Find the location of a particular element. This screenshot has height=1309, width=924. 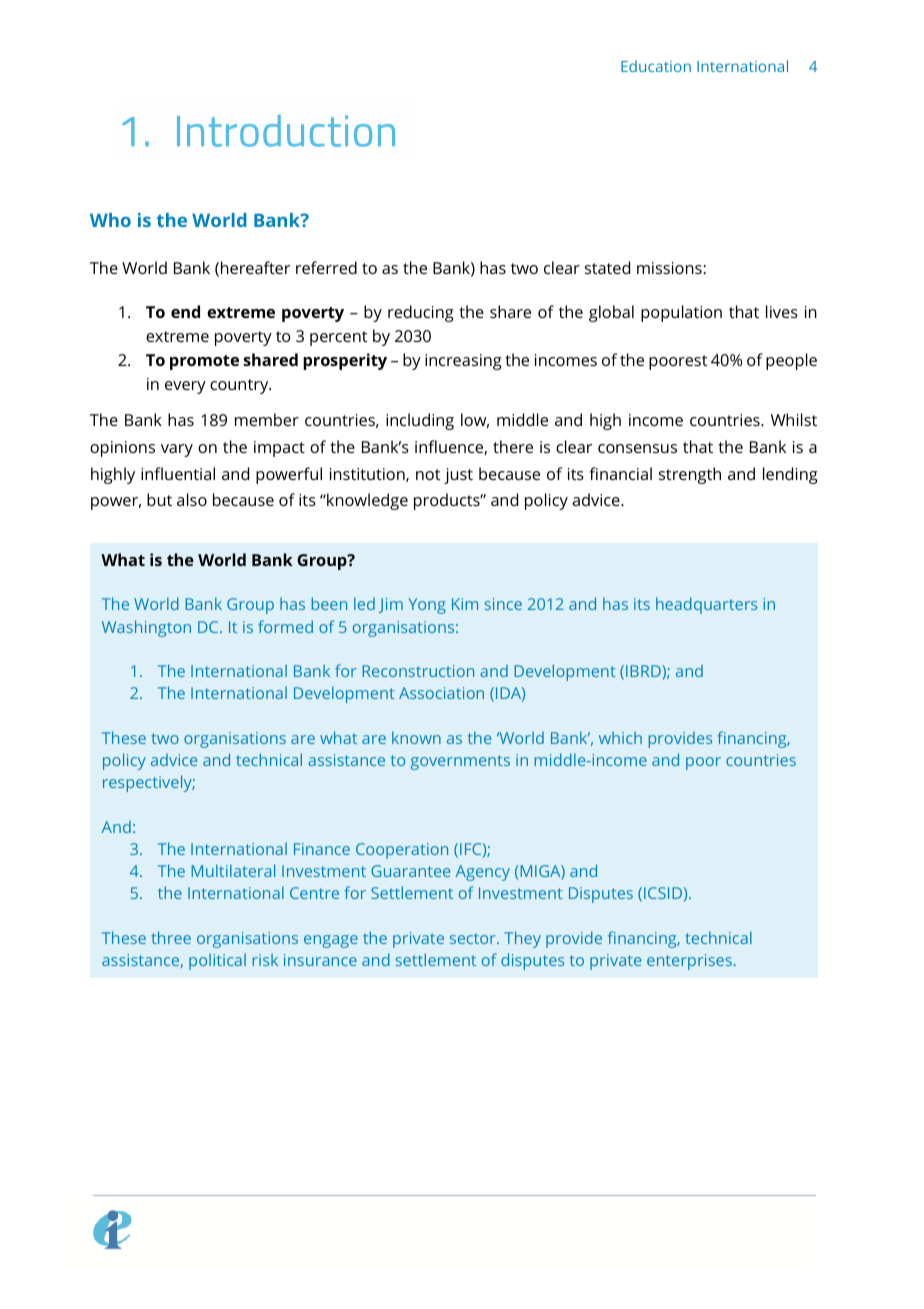

vary is located at coordinates (177, 450).
